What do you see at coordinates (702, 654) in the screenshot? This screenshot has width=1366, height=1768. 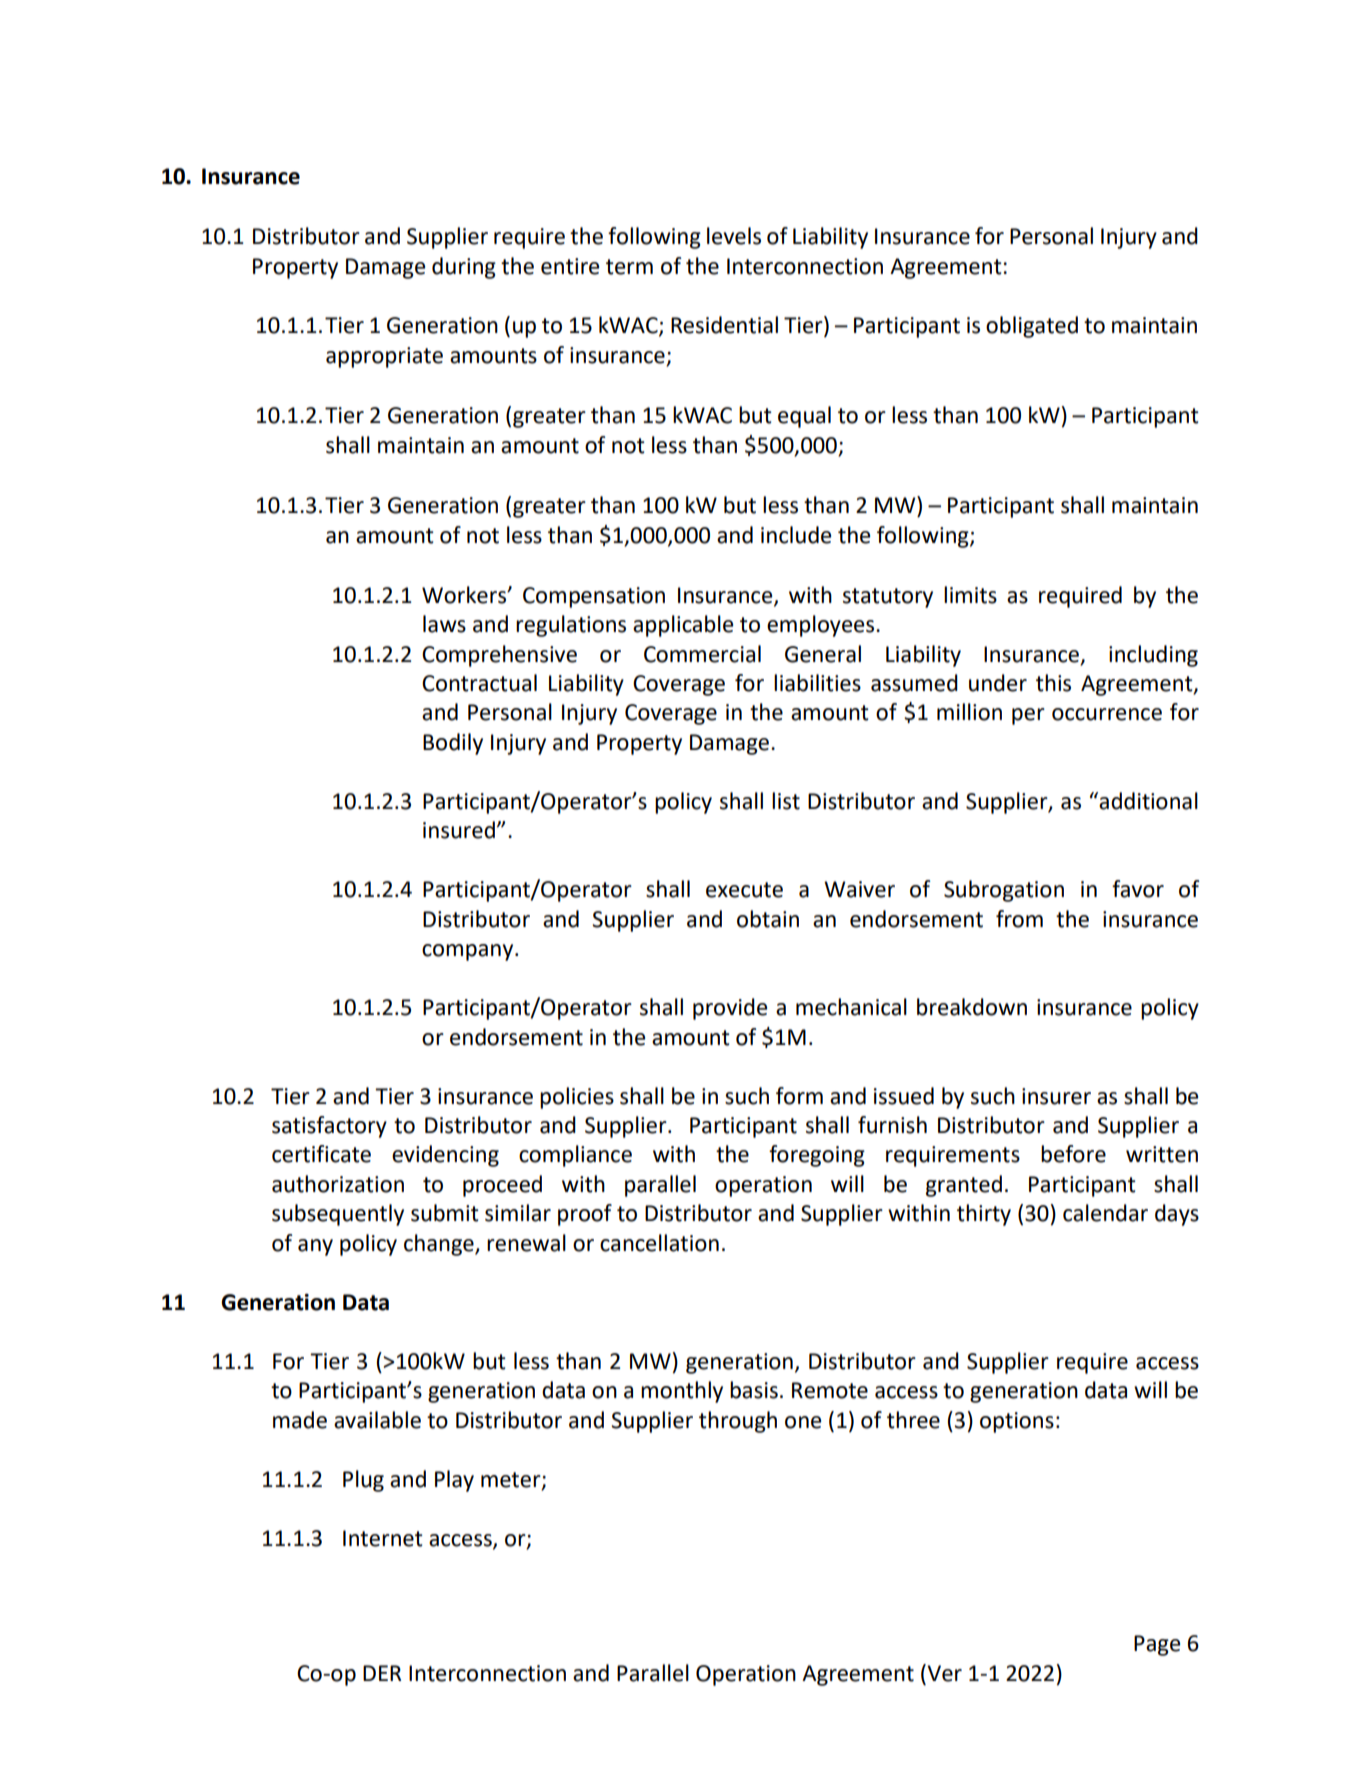 I see `Commercial` at bounding box center [702, 654].
